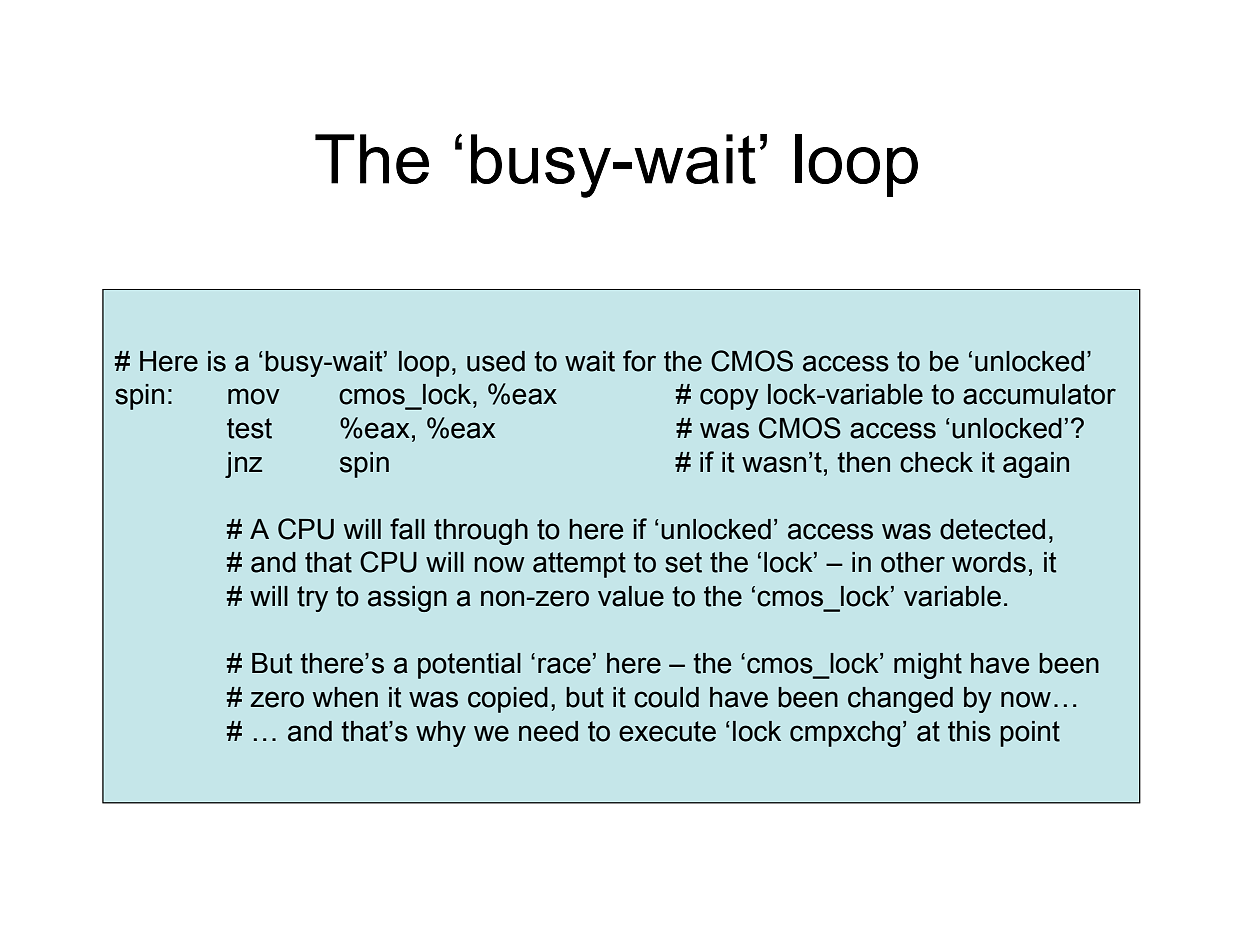 The height and width of the screenshot is (952, 1233). I want to click on when, so click(345, 697).
